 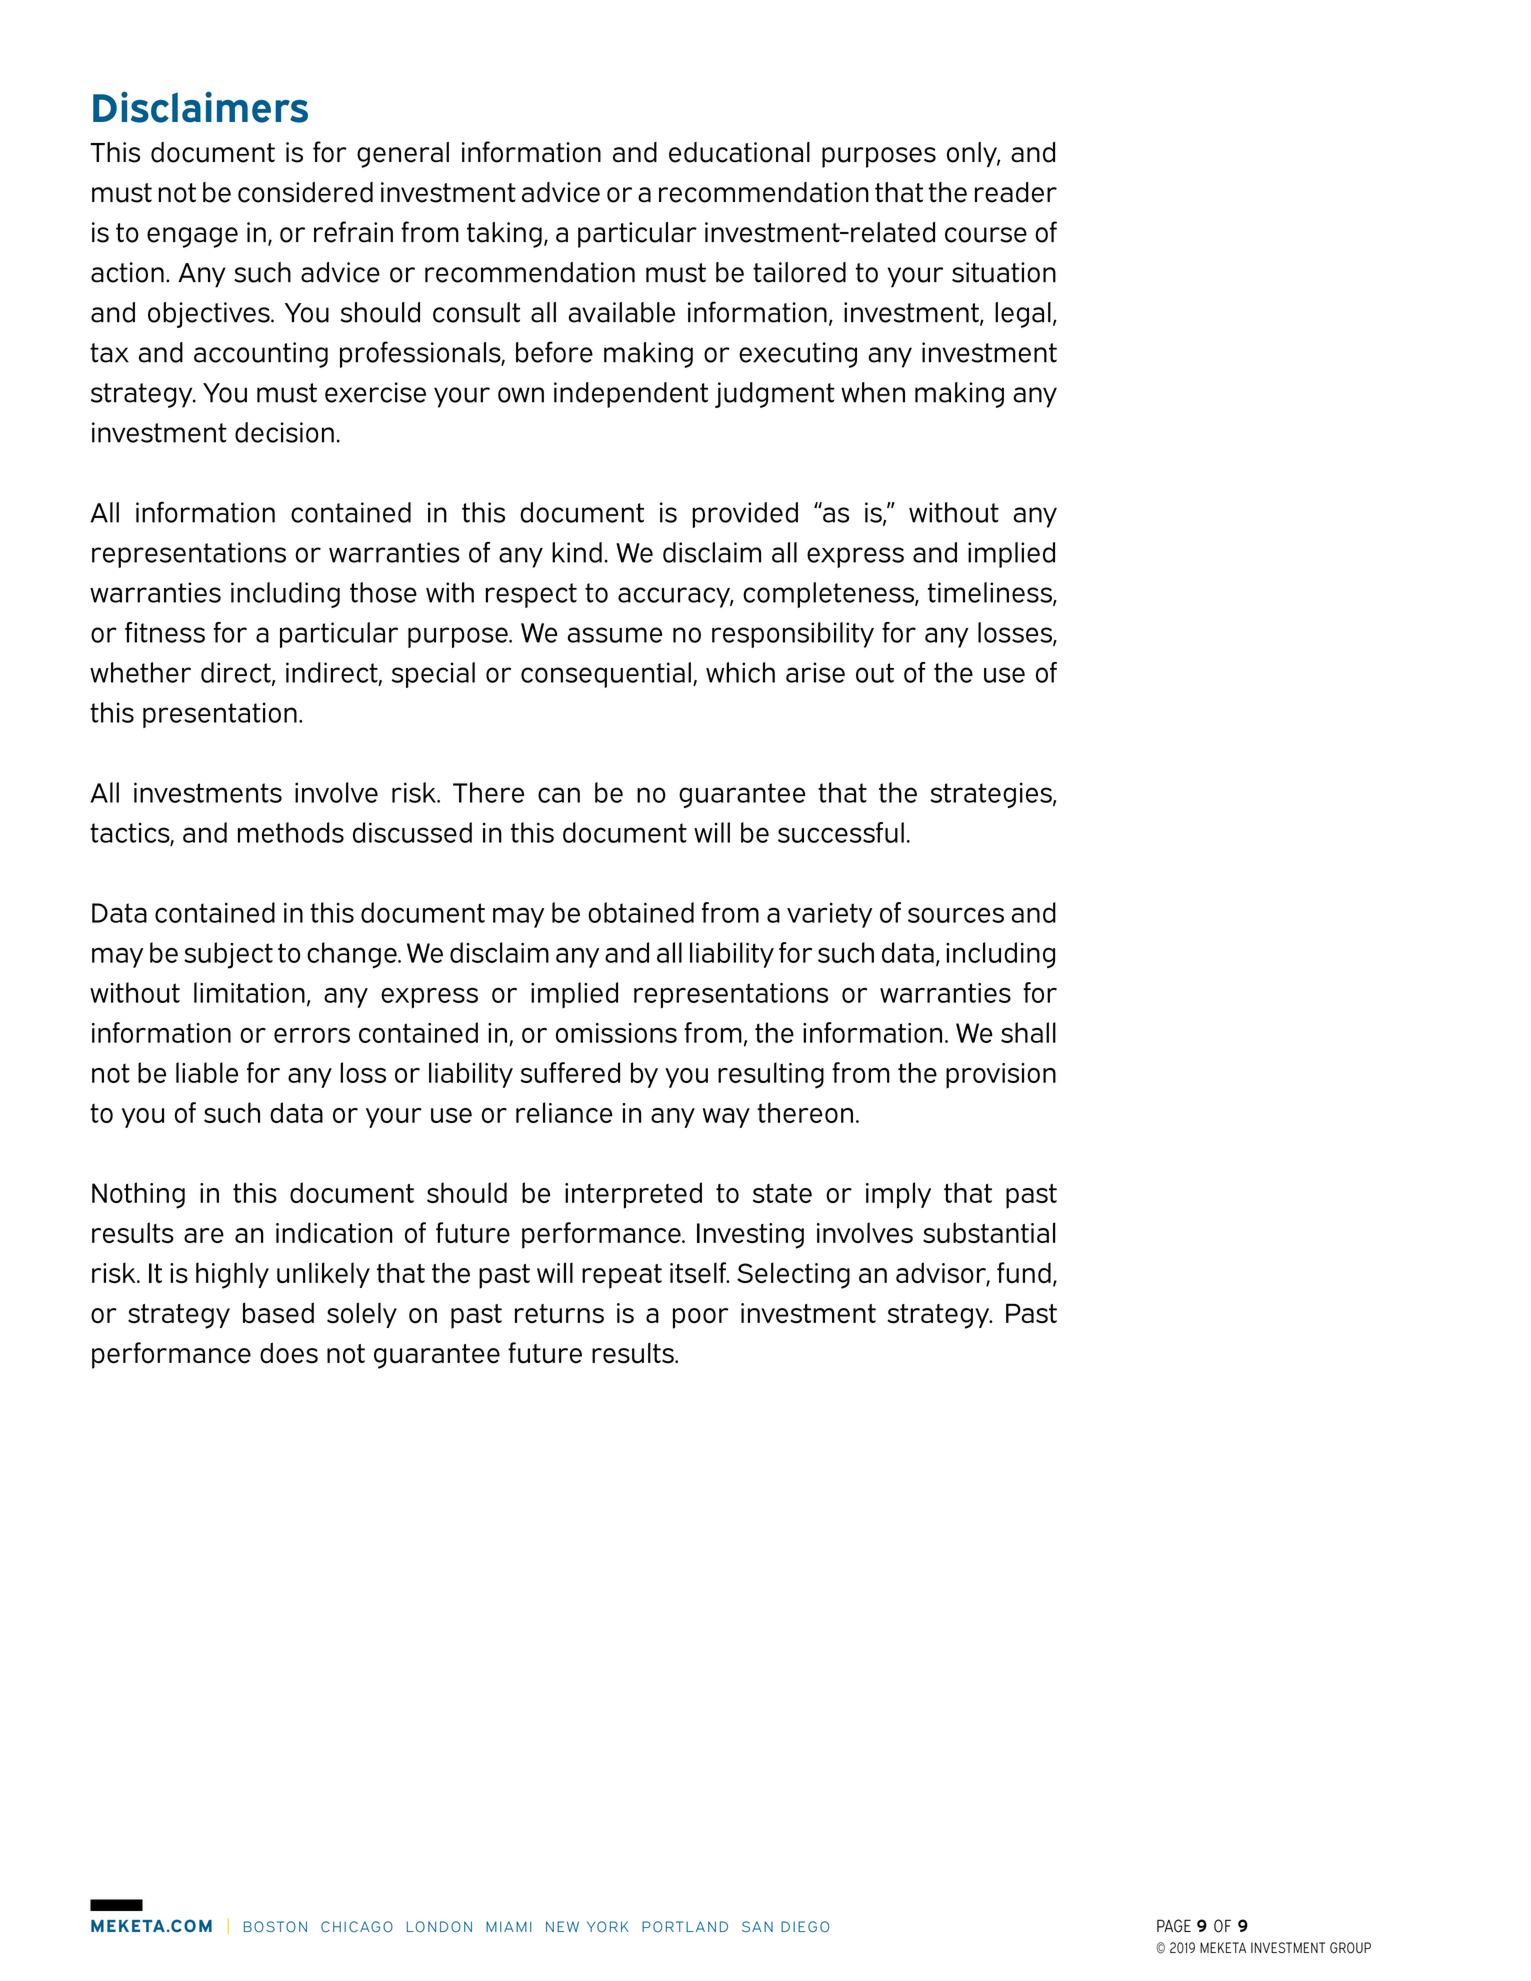 I want to click on educational, so click(x=739, y=152).
